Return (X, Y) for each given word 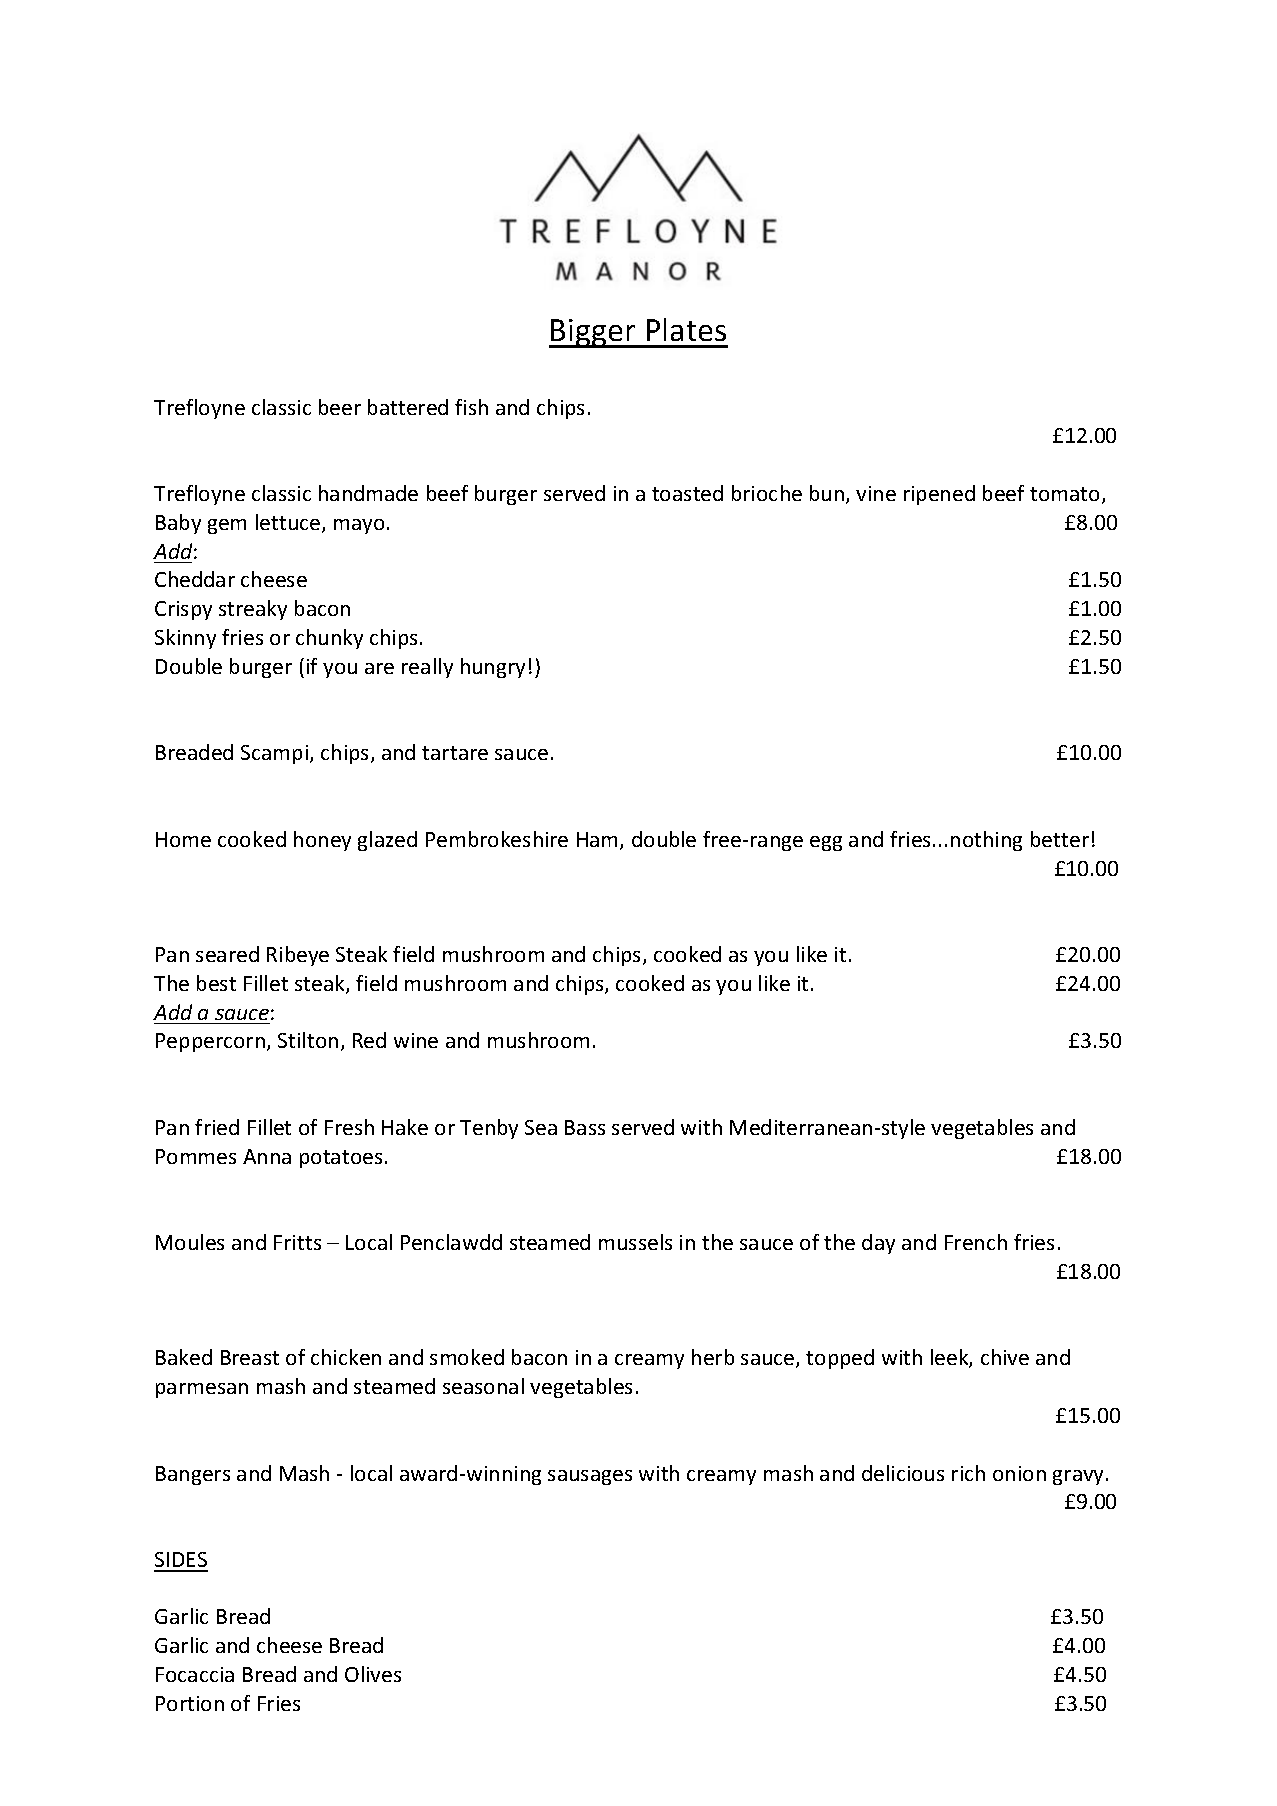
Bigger (593, 333)
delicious (903, 1473)
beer (340, 407)
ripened (939, 495)
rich (968, 1473)
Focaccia (195, 1674)
